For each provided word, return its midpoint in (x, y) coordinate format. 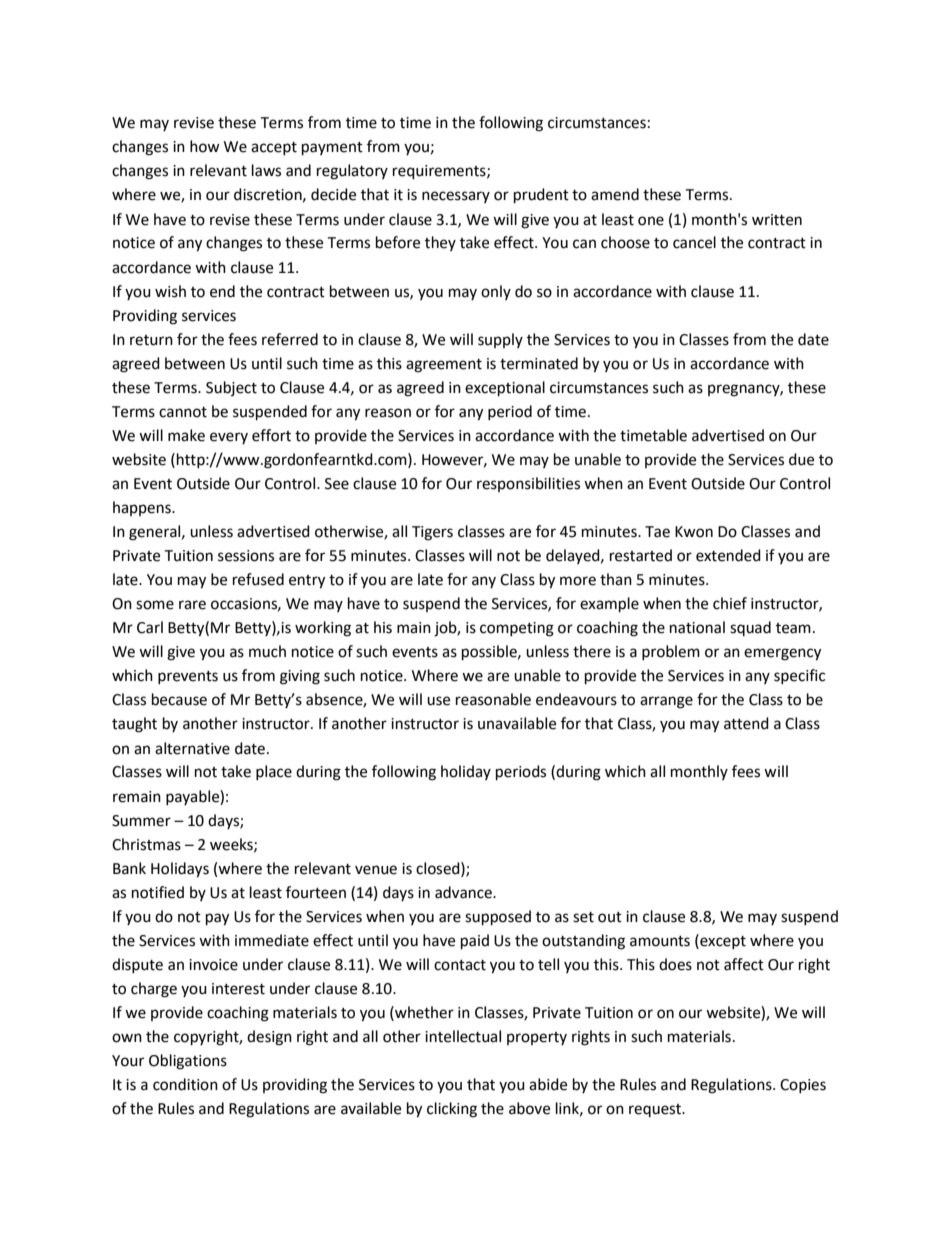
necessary (456, 197)
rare (192, 605)
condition (185, 1084)
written (777, 220)
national (697, 627)
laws (266, 170)
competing (517, 629)
